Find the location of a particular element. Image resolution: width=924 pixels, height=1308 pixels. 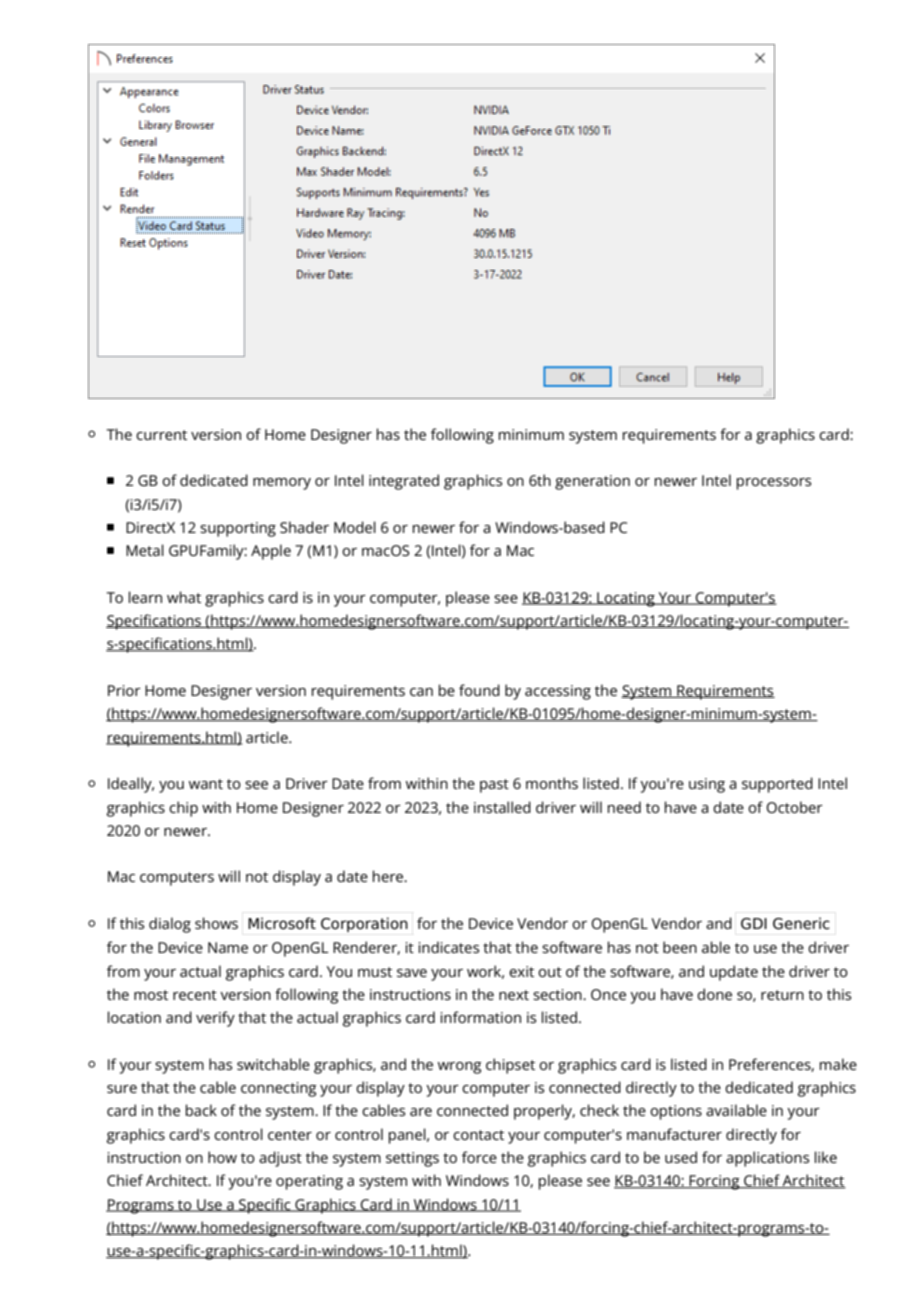

integrated is located at coordinates (404, 482).
